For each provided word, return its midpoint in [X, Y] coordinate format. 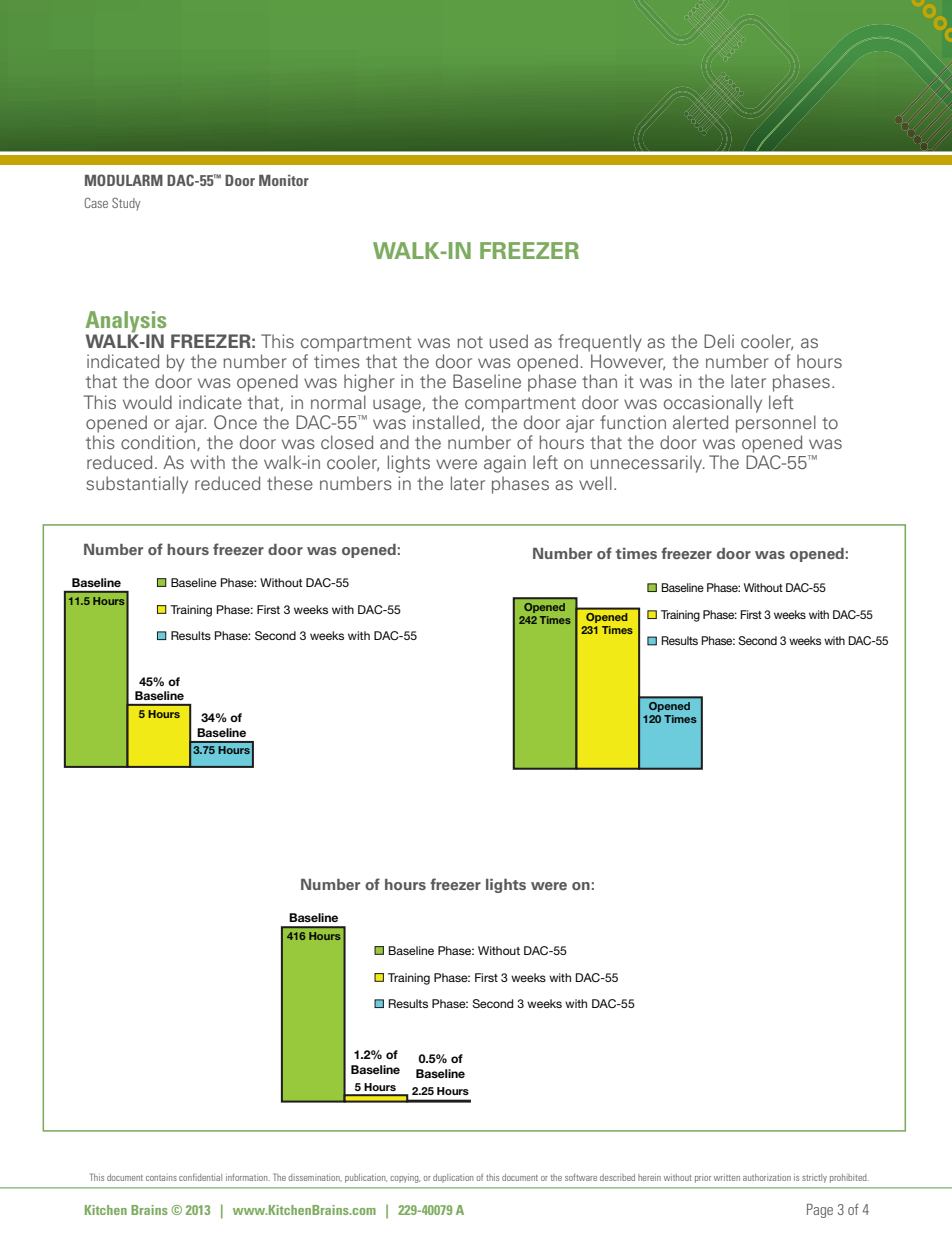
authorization [767, 1177]
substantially [137, 485]
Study [126, 204]
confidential [200, 1177]
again [505, 464]
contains [161, 1178]
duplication [453, 1178]
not [470, 342]
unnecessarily [648, 464]
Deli [719, 341]
